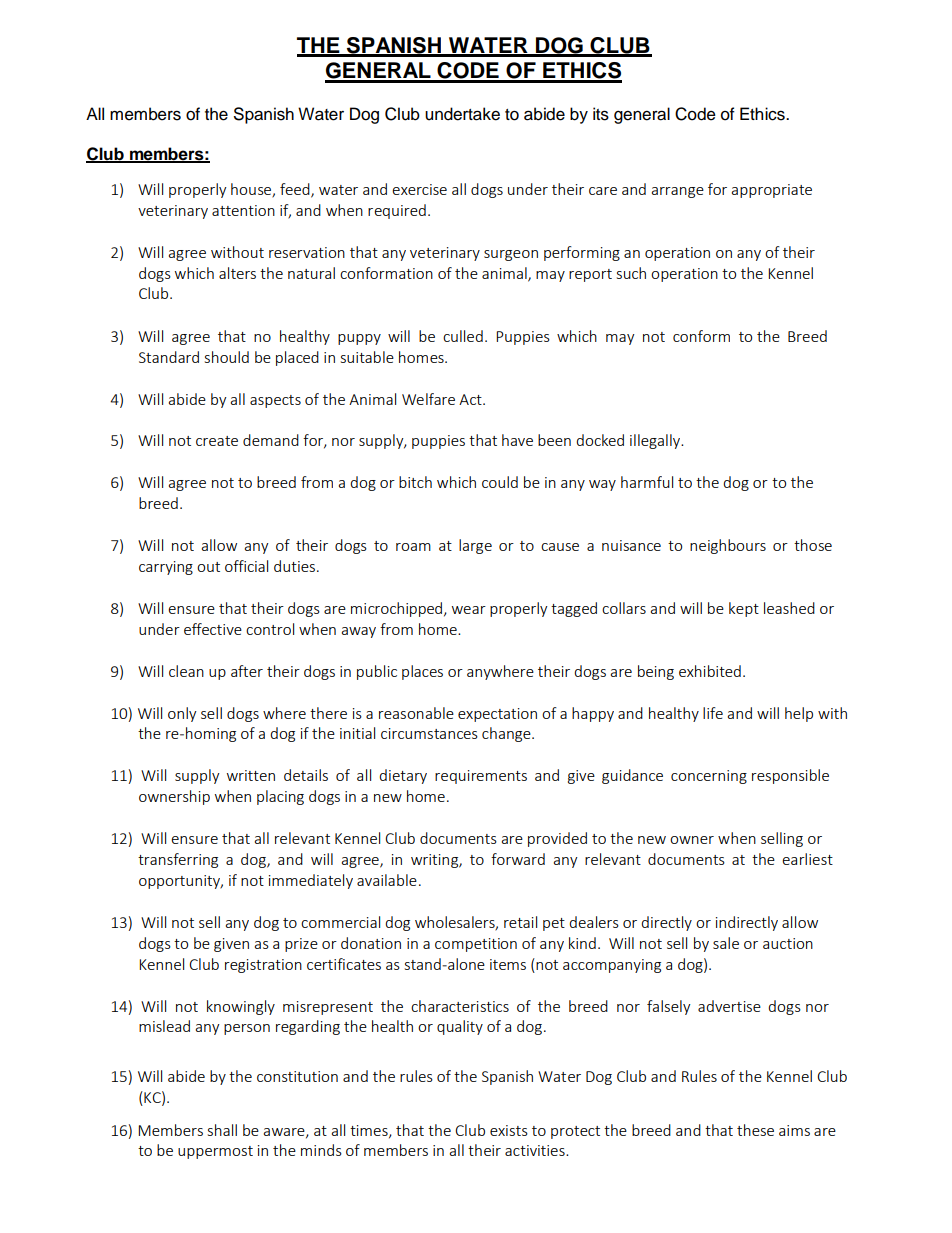 The width and height of the page is (952, 1233). Describe the element at coordinates (509, 1130) in the page. I see `exists` at that location.
